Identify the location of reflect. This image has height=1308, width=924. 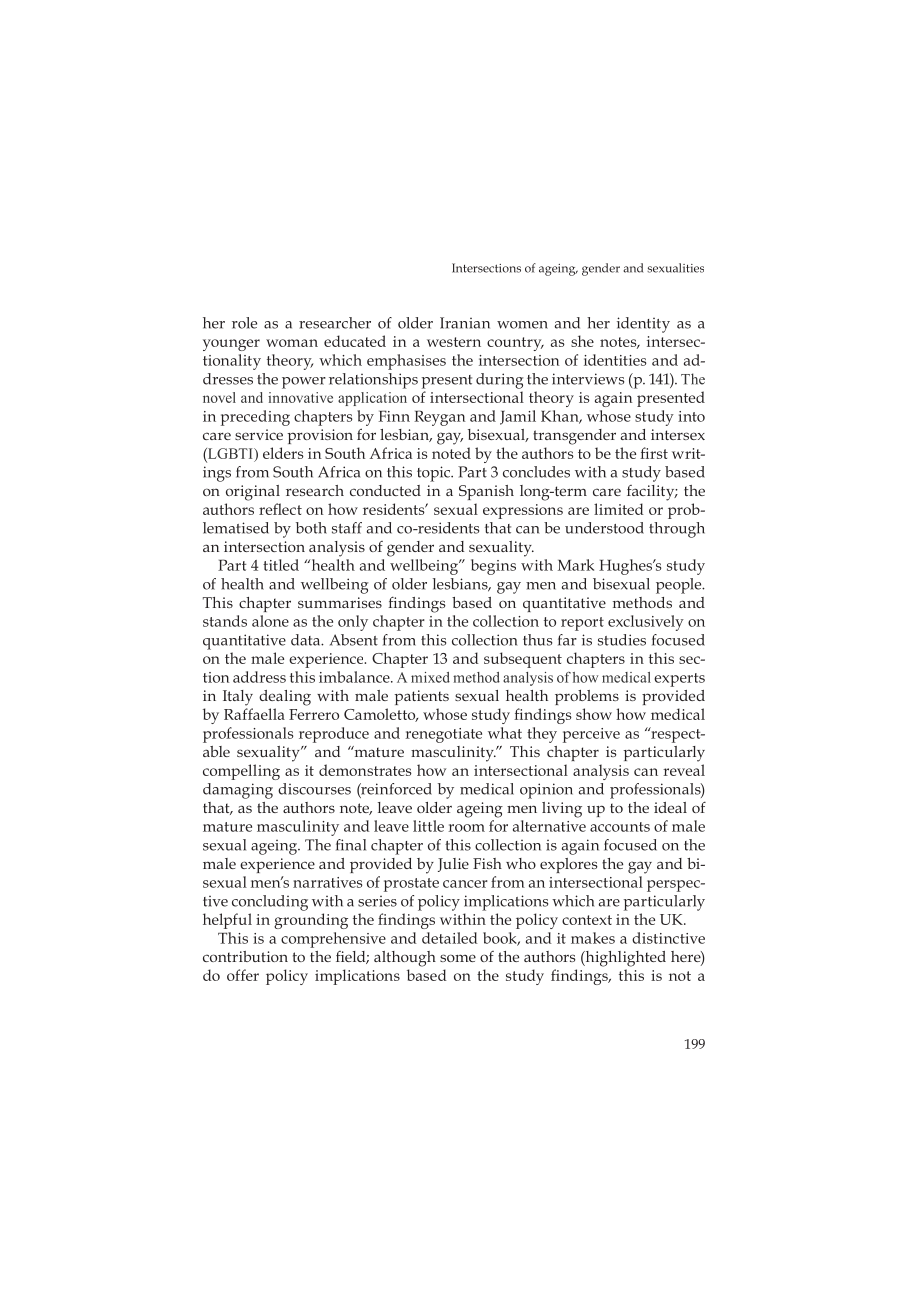
(280, 509).
